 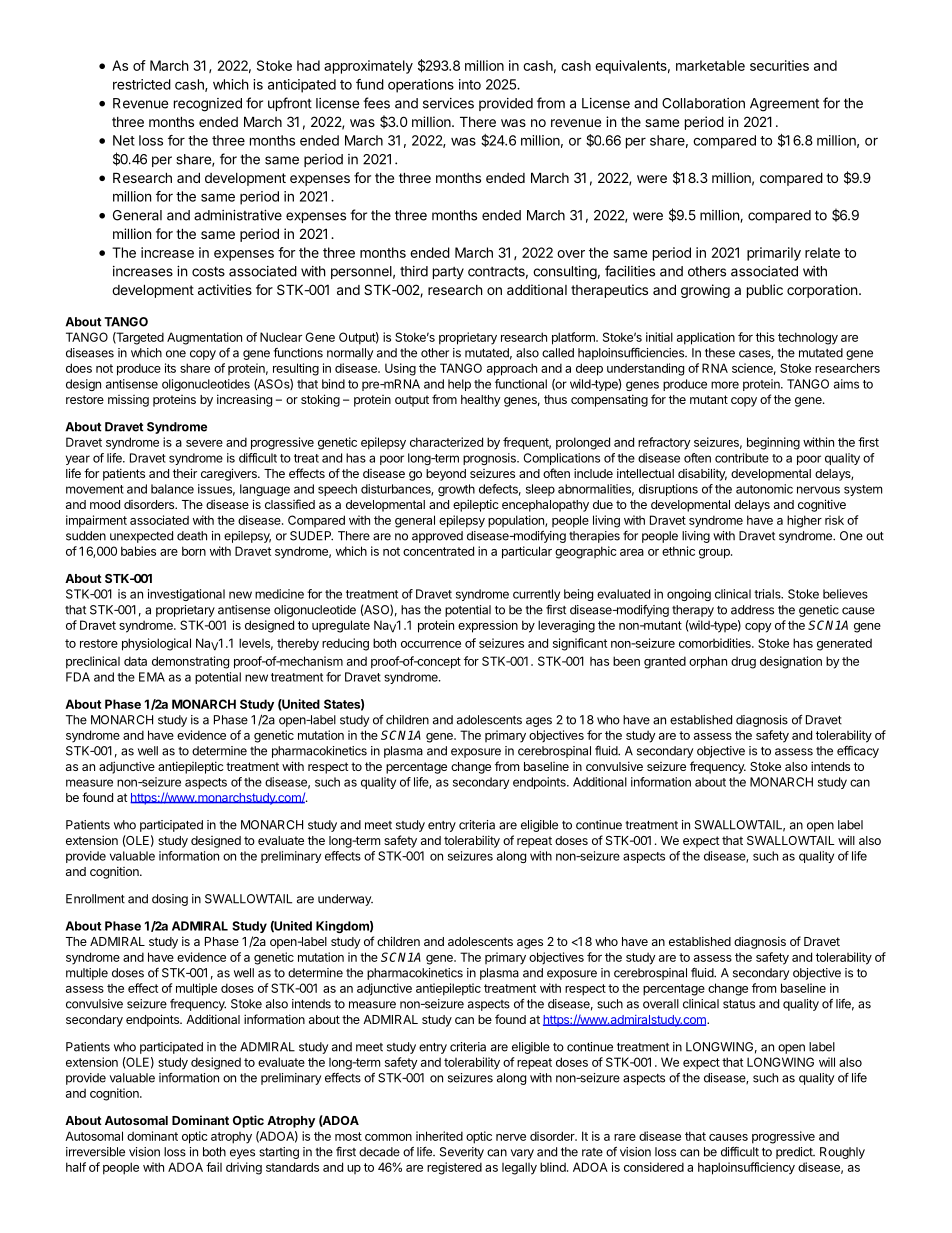 What do you see at coordinates (470, 84) in the document?
I see `into` at bounding box center [470, 84].
